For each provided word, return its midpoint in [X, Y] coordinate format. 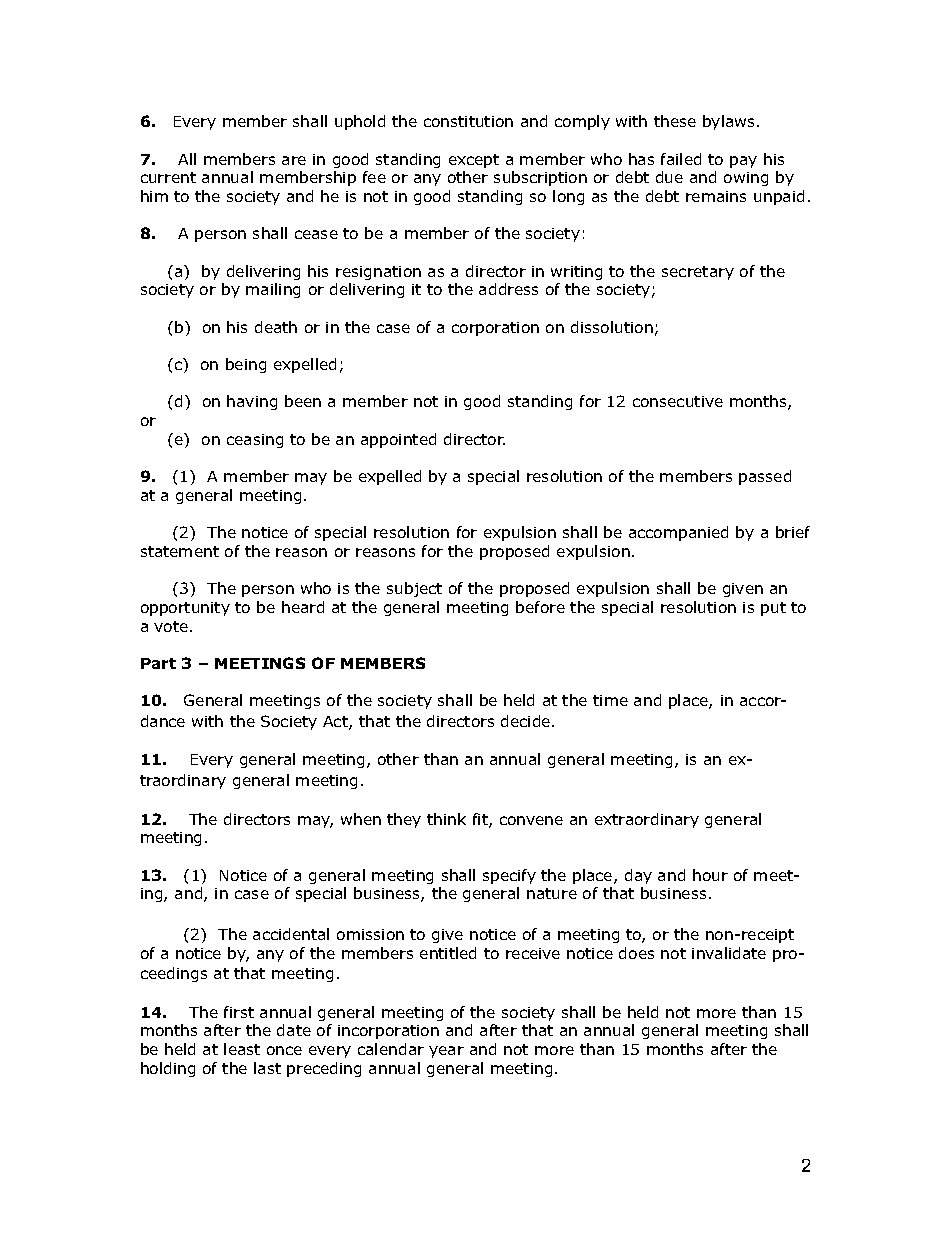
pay [743, 162]
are [294, 160]
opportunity [185, 609]
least [242, 1049]
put [773, 609]
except [474, 161]
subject [414, 589]
